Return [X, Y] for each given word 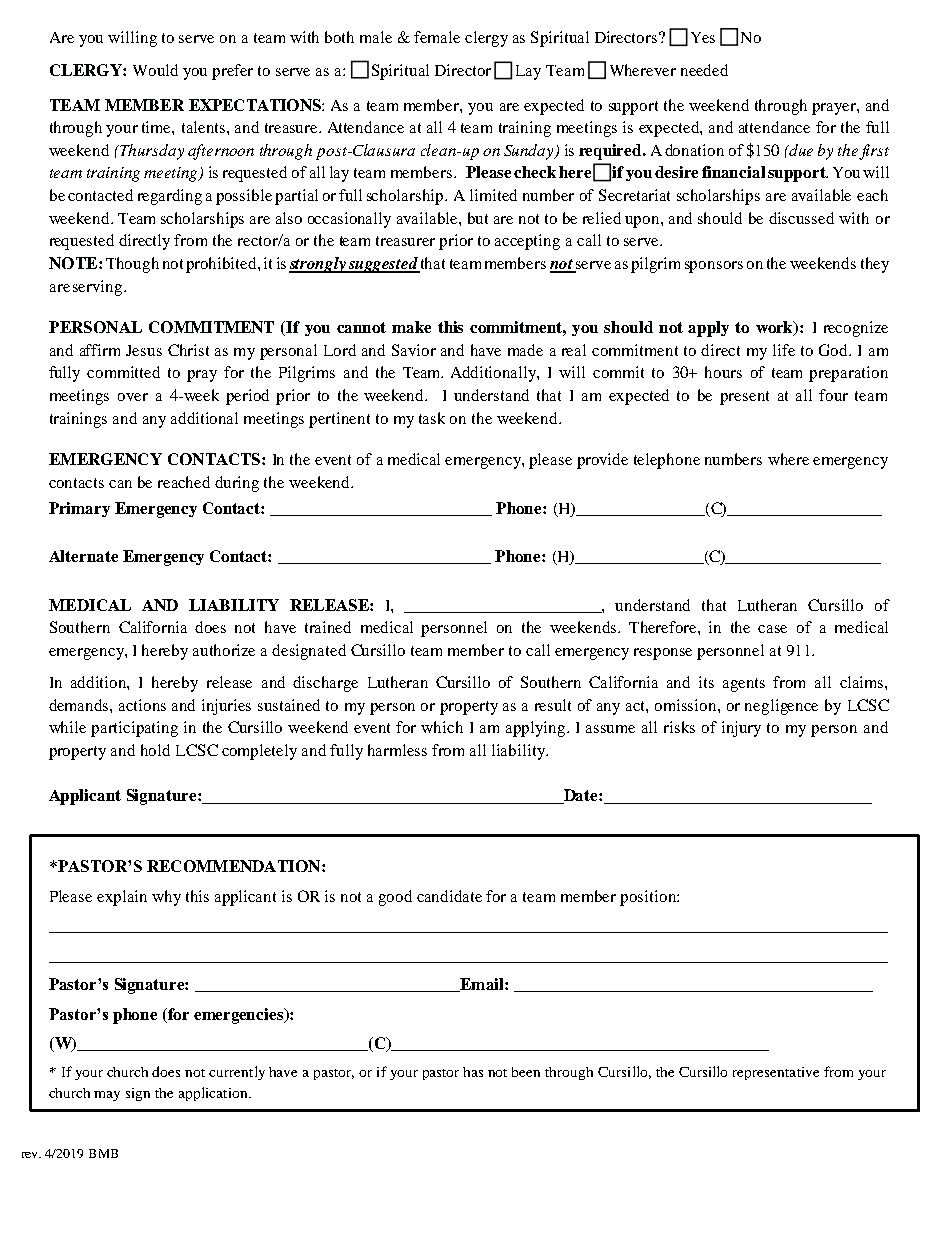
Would [155, 70]
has [473, 1072]
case [772, 629]
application [214, 1094]
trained [328, 627]
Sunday [530, 152]
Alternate [83, 556]
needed [704, 70]
